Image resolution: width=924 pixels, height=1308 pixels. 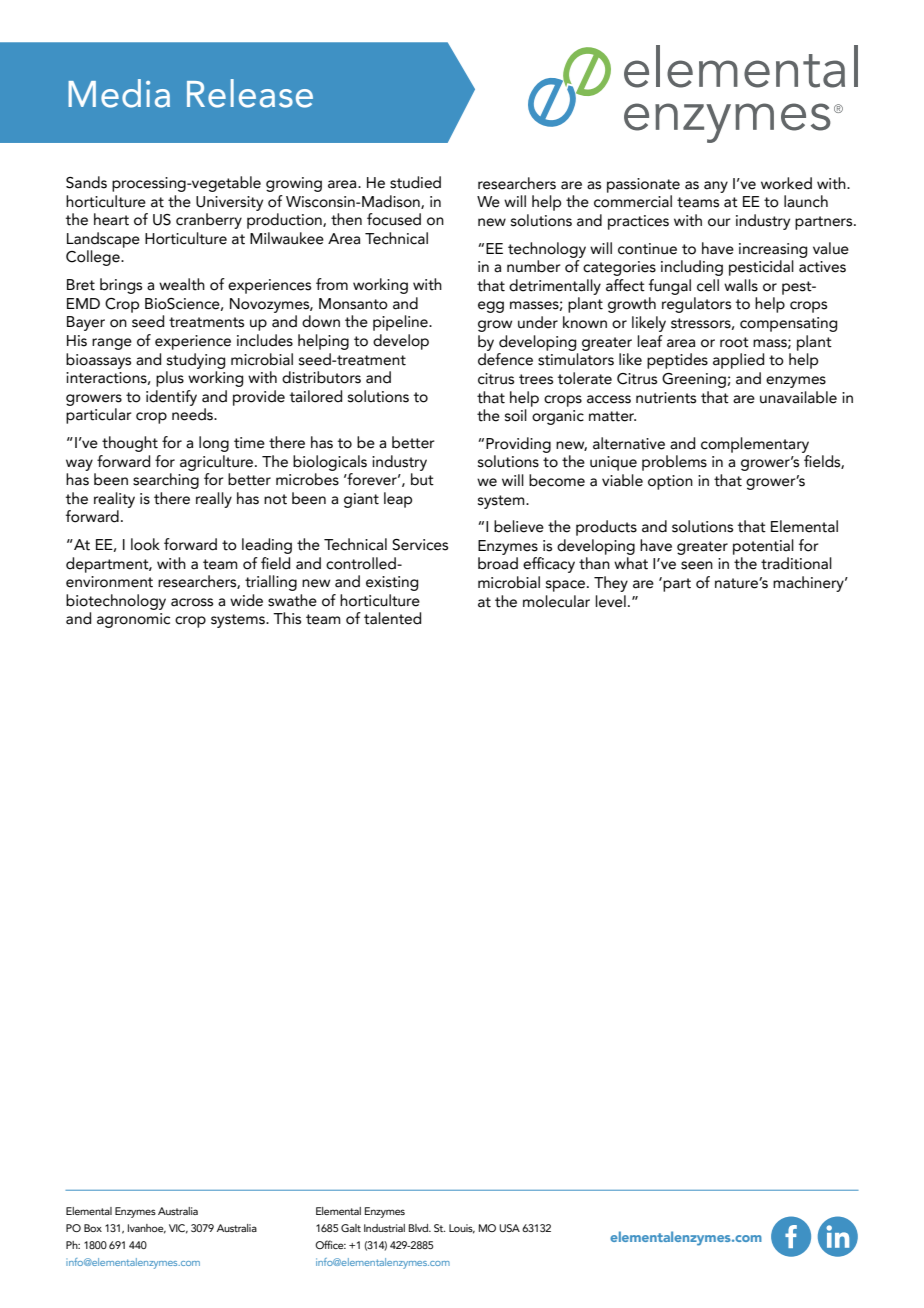 I want to click on talented, so click(x=392, y=618).
